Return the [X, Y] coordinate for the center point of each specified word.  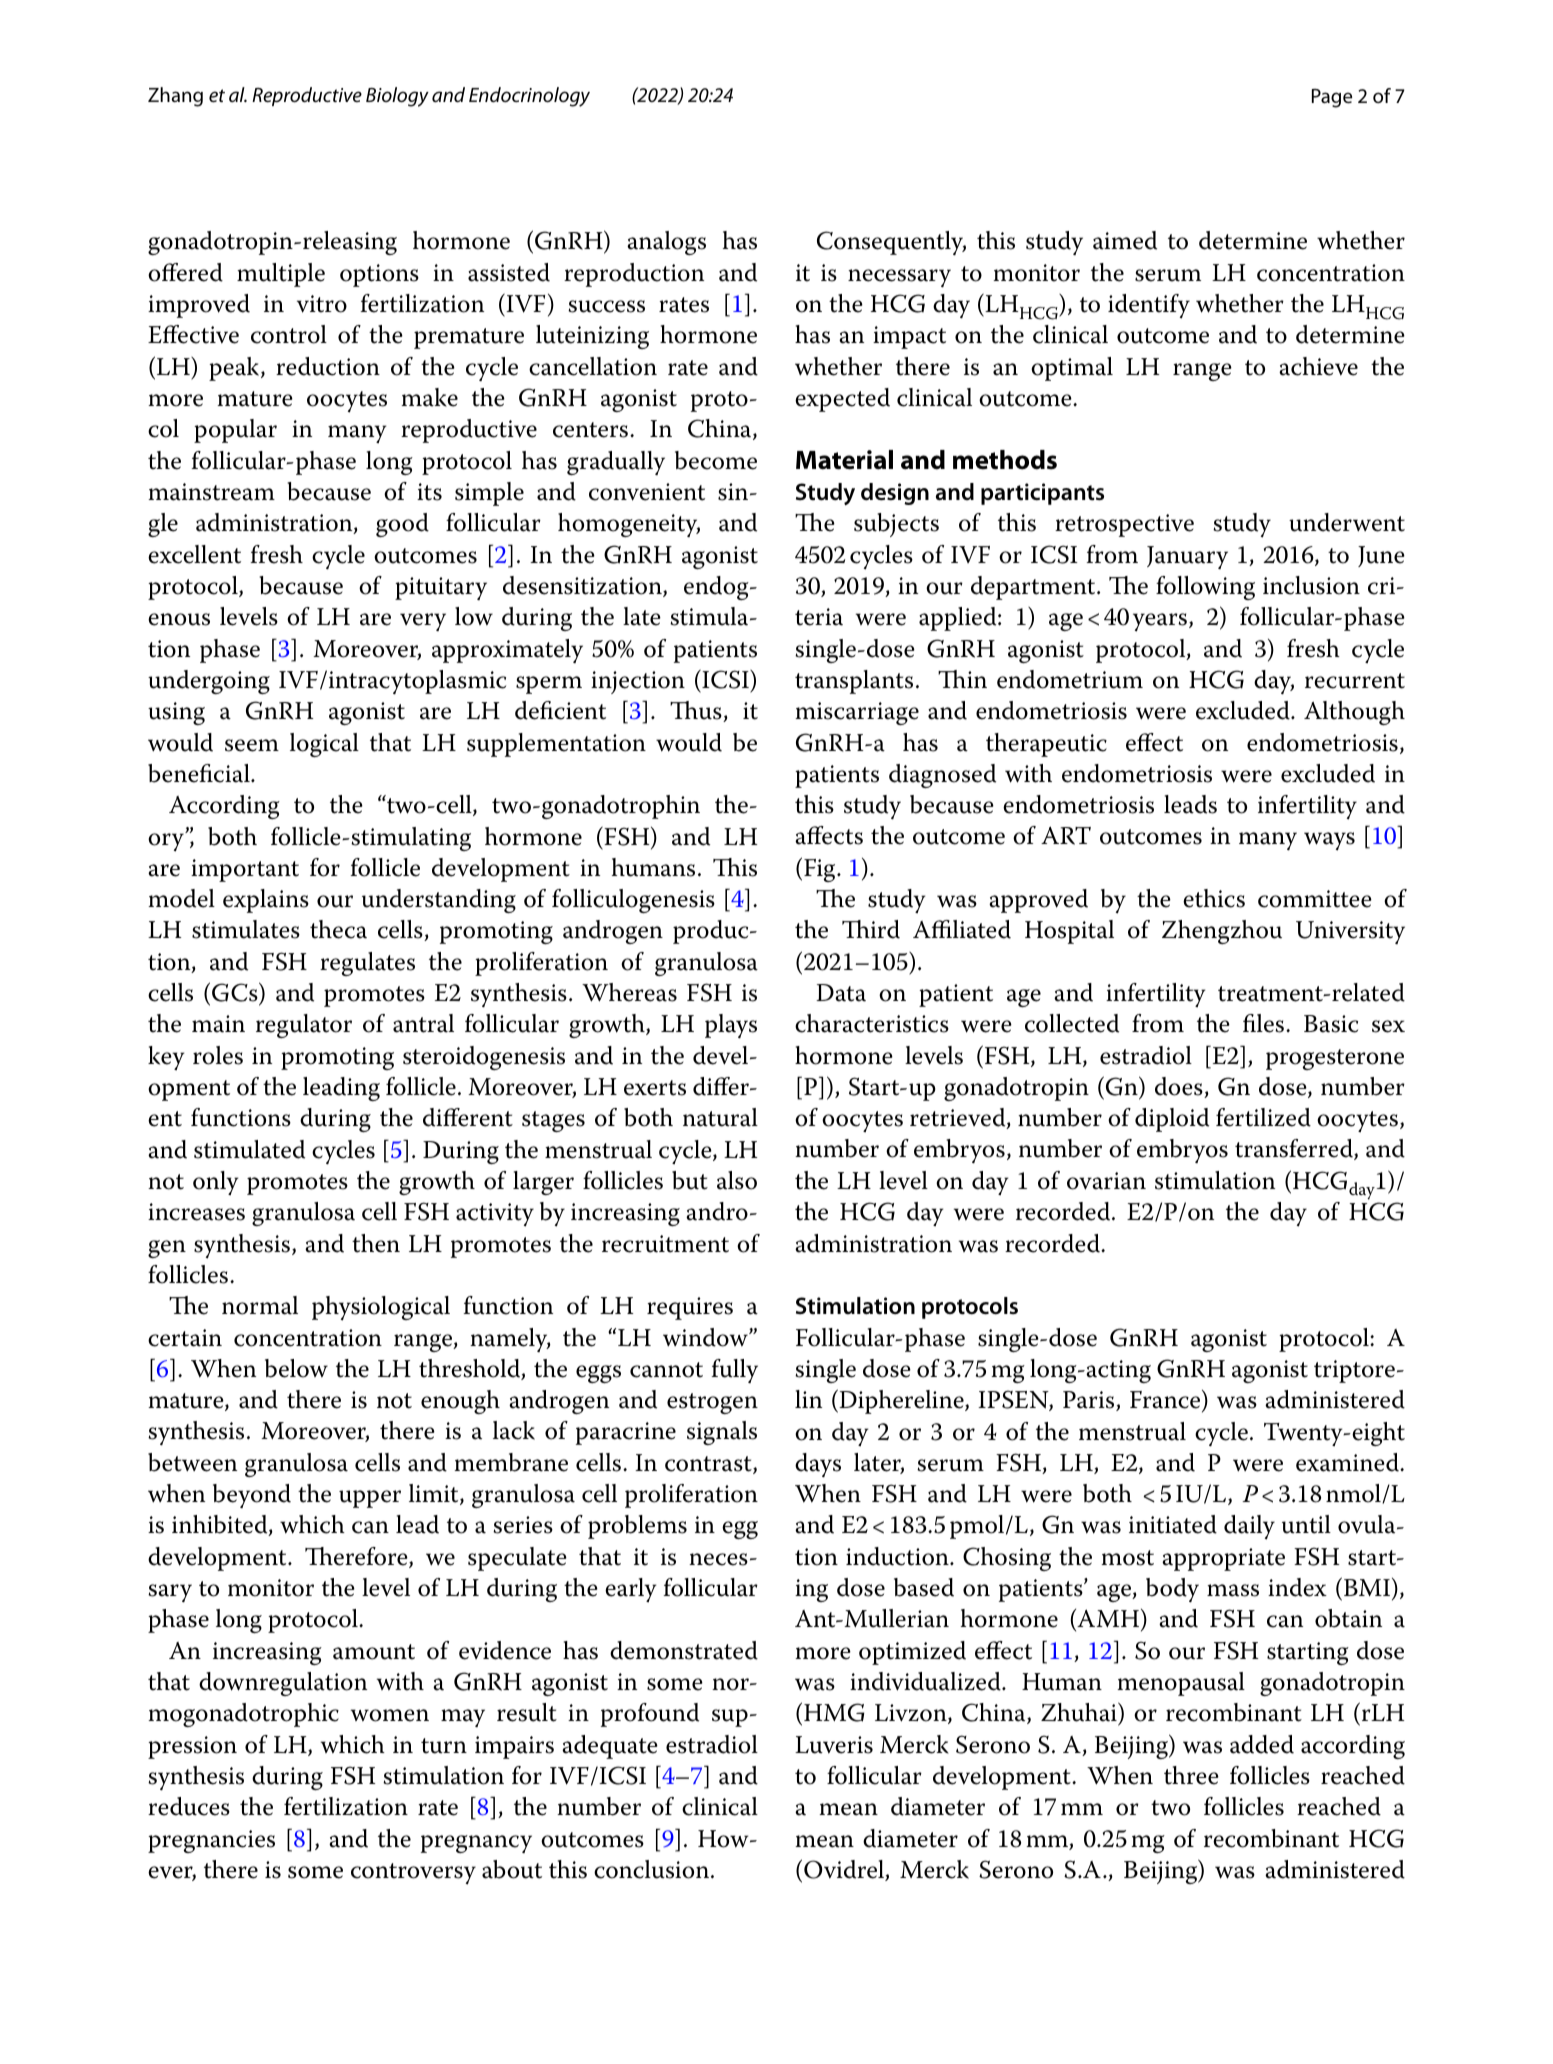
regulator [304, 1026]
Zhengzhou [1222, 932]
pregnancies [211, 1841]
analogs [666, 243]
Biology [397, 97]
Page [1332, 98]
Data [841, 993]
